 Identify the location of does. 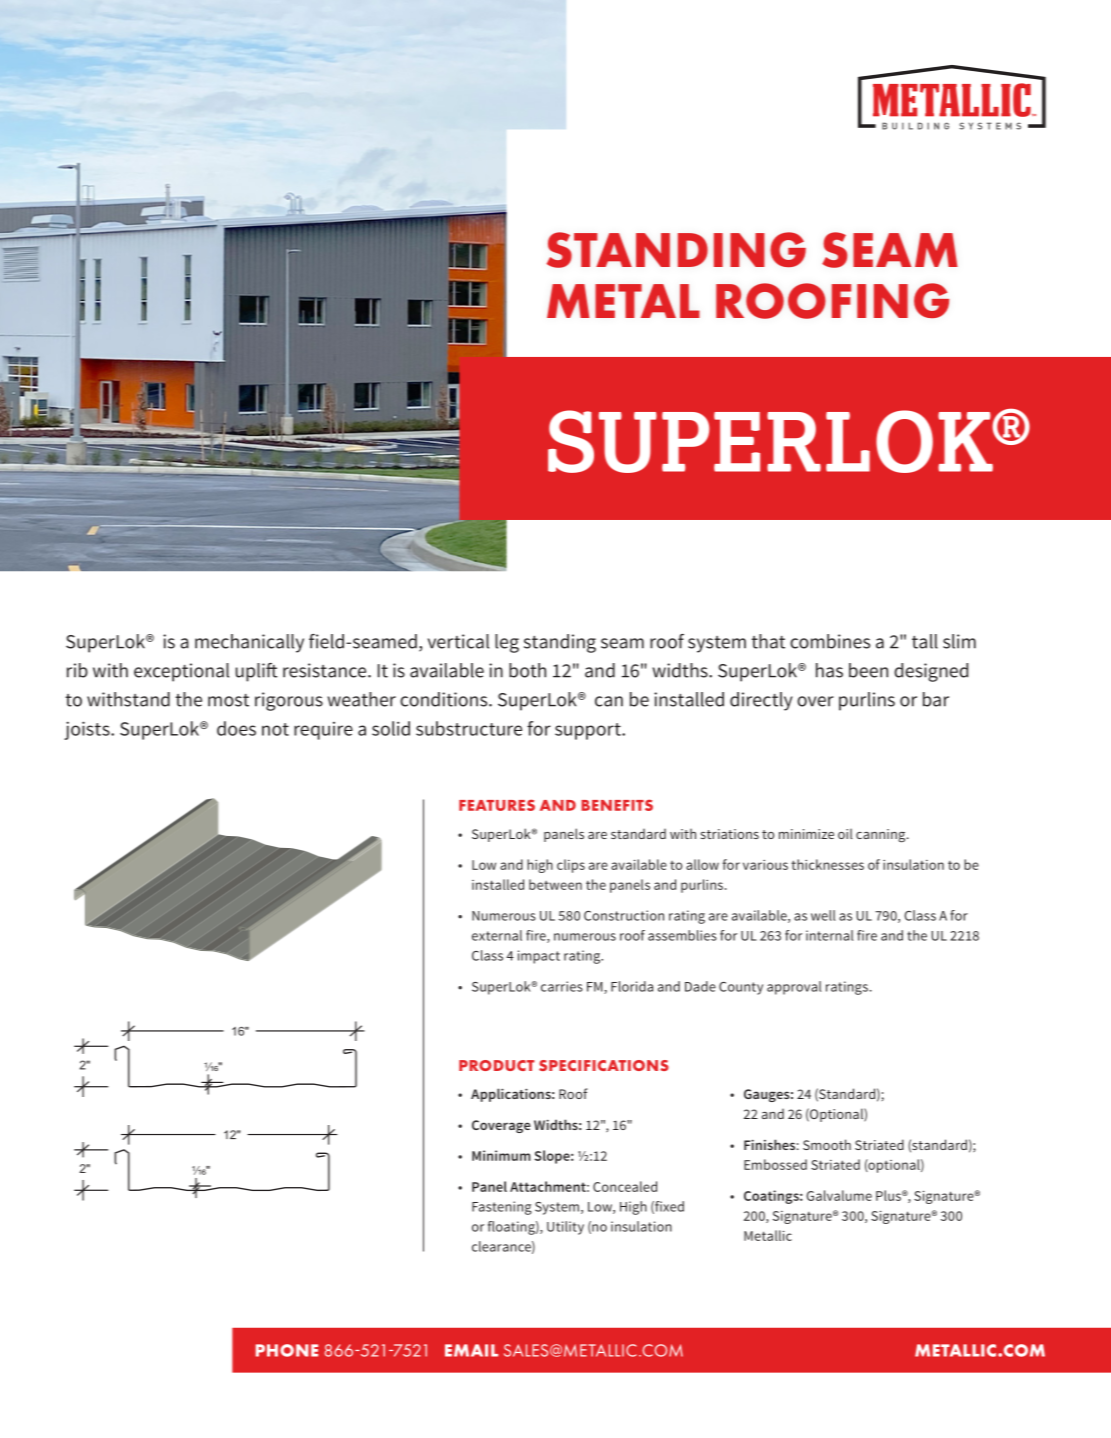
(236, 728).
